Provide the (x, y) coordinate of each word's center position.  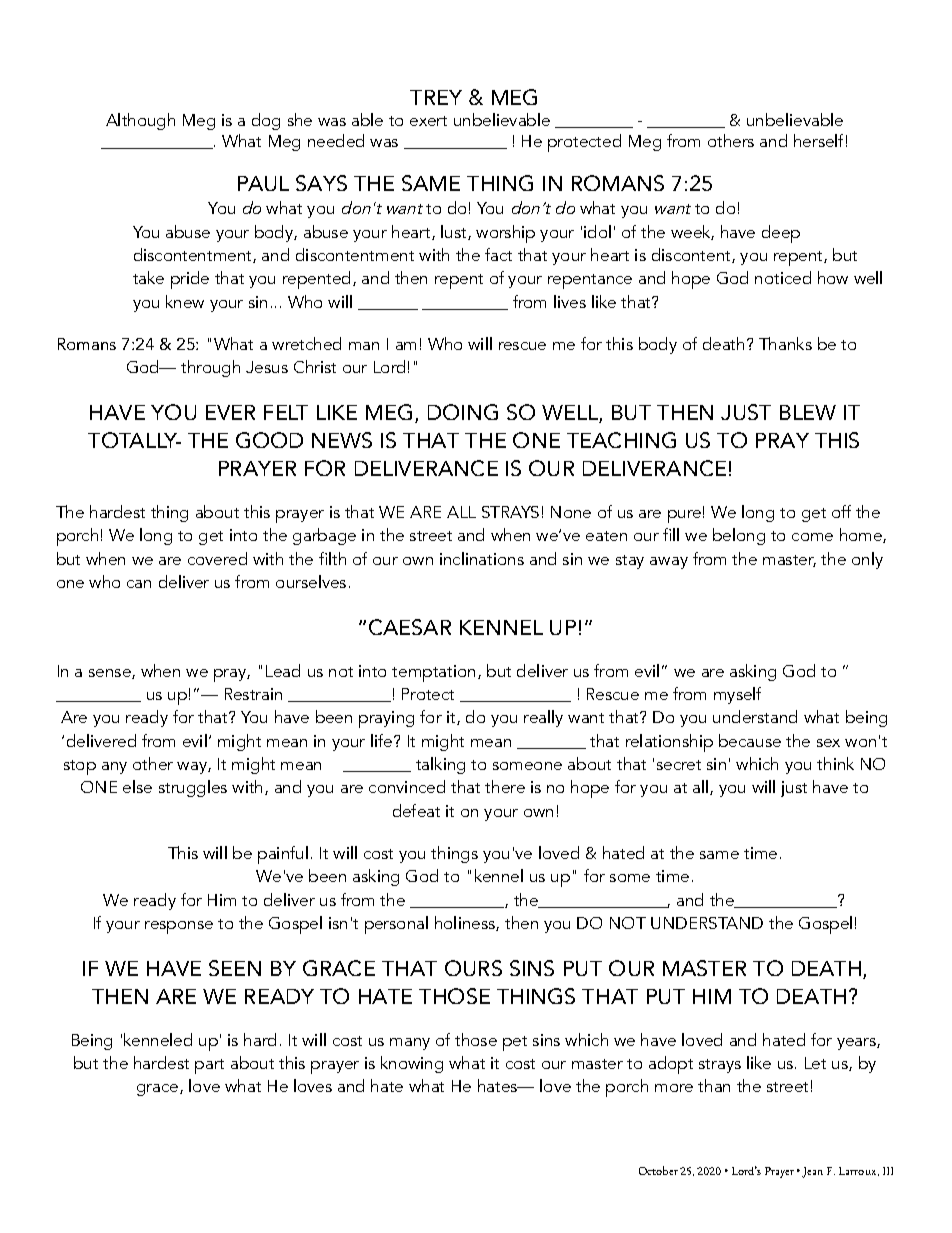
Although (140, 121)
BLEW (808, 412)
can (139, 584)
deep (781, 234)
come (812, 537)
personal (396, 925)
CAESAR (410, 627)
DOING (463, 412)
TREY (436, 97)
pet (515, 1043)
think (835, 763)
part (209, 1066)
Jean (812, 1172)
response (179, 927)
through (210, 368)
